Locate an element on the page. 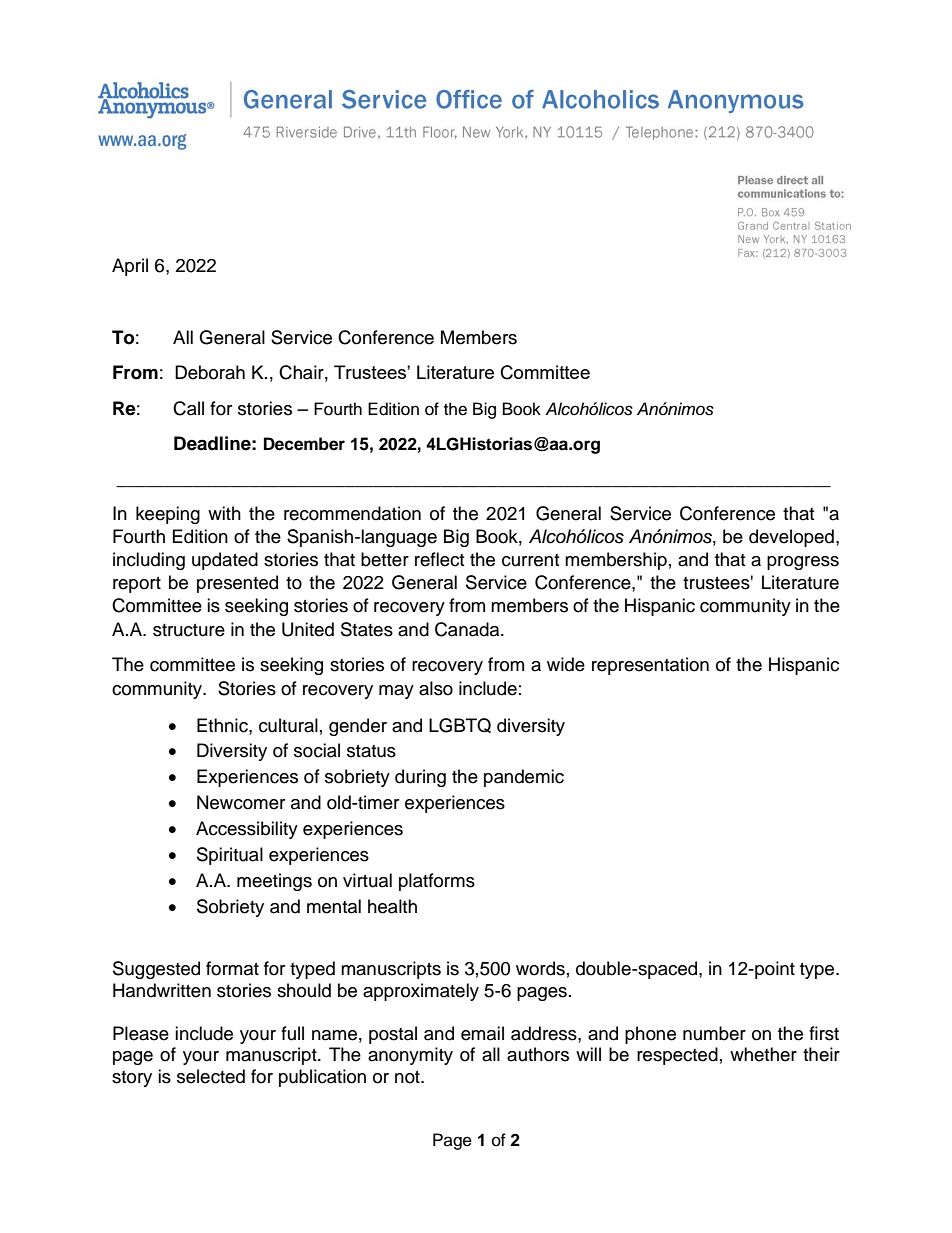 This page has height=1233, width=952. representation is located at coordinates (650, 666).
